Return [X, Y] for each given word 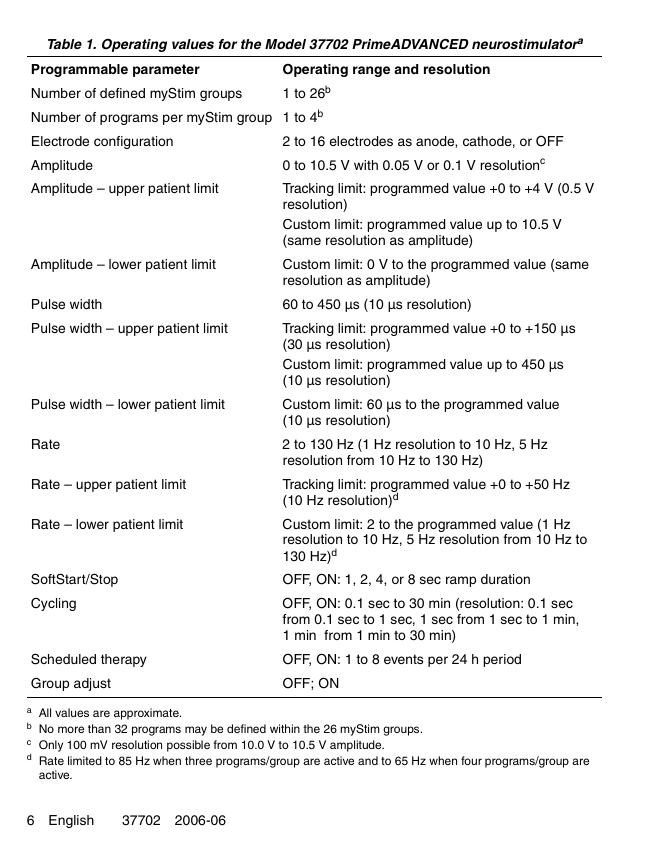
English [71, 821]
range [371, 71]
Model [285, 44]
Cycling [53, 604]
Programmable [80, 70]
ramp [461, 581]
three [198, 760]
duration [505, 579]
